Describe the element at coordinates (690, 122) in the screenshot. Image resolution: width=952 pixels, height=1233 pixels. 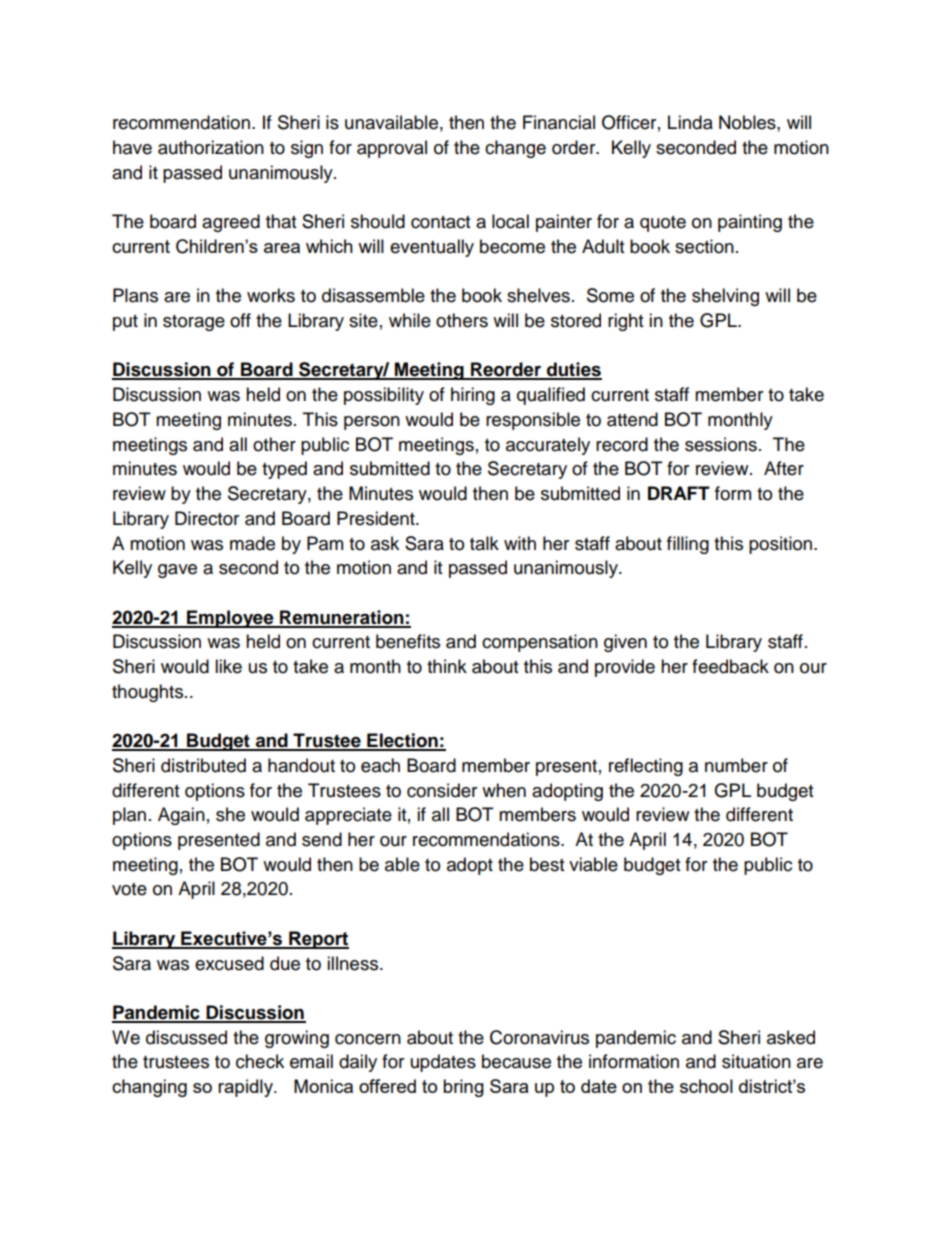
I see `Linda` at that location.
